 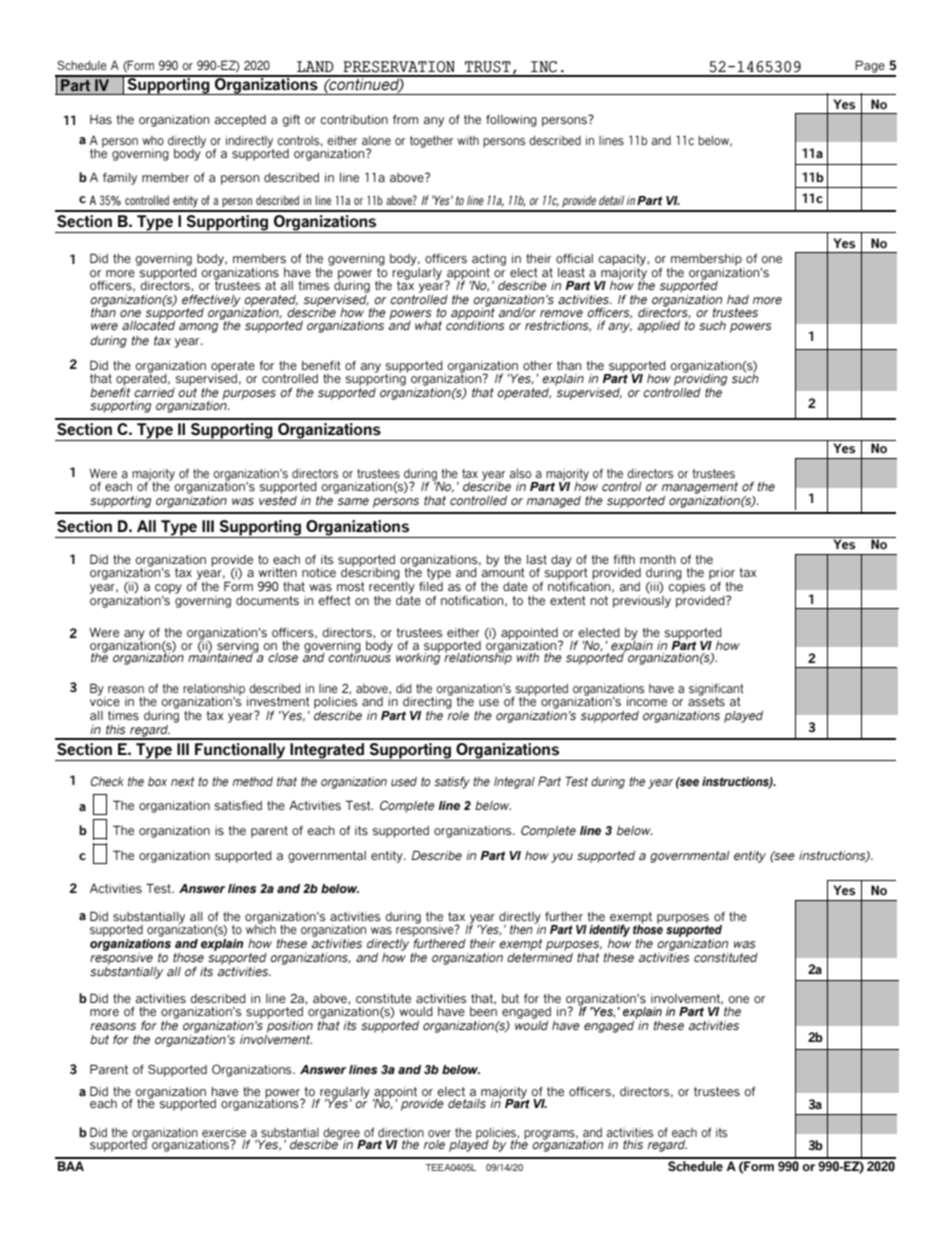 I want to click on following, so click(x=511, y=121).
